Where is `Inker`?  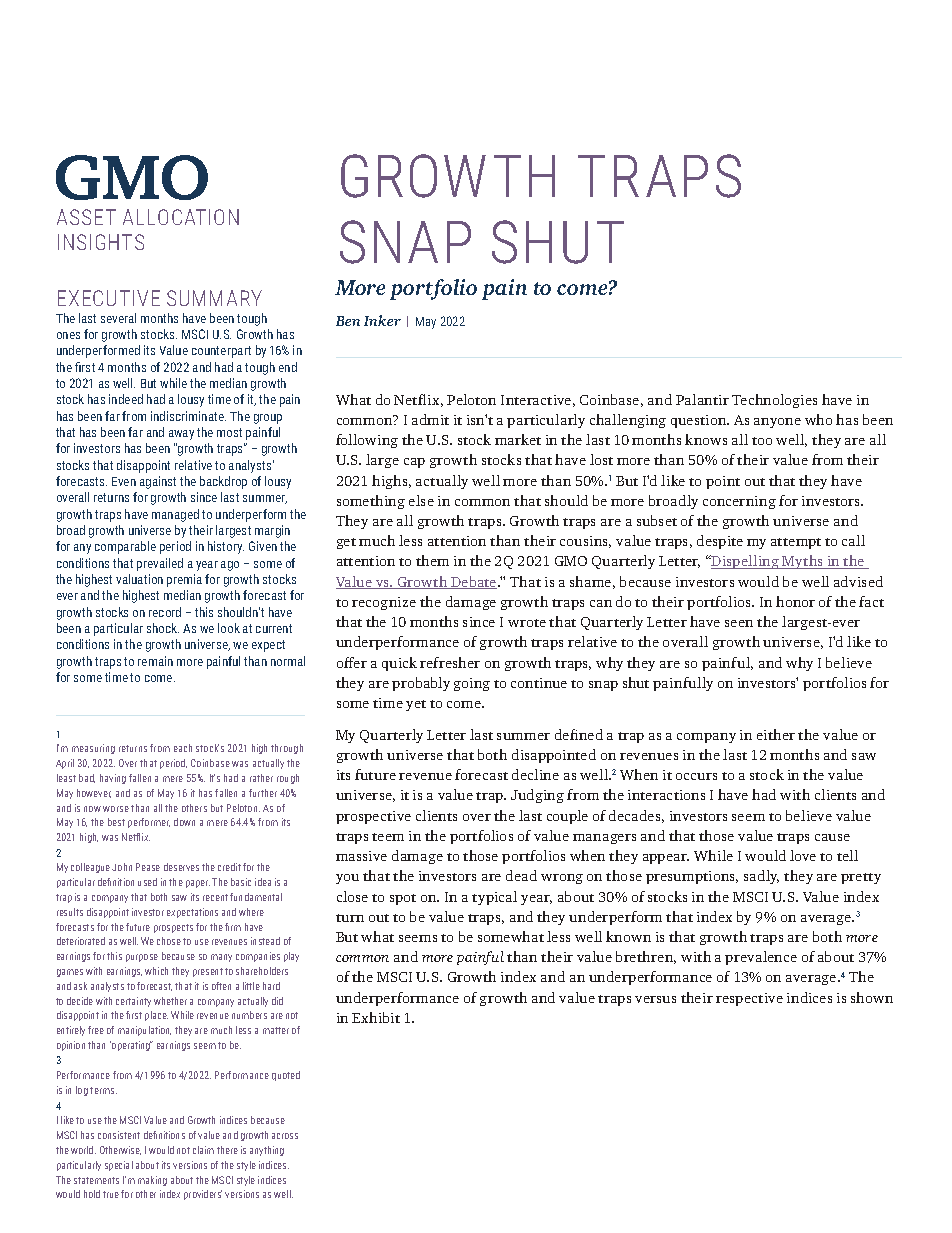 Inker is located at coordinates (382, 320).
